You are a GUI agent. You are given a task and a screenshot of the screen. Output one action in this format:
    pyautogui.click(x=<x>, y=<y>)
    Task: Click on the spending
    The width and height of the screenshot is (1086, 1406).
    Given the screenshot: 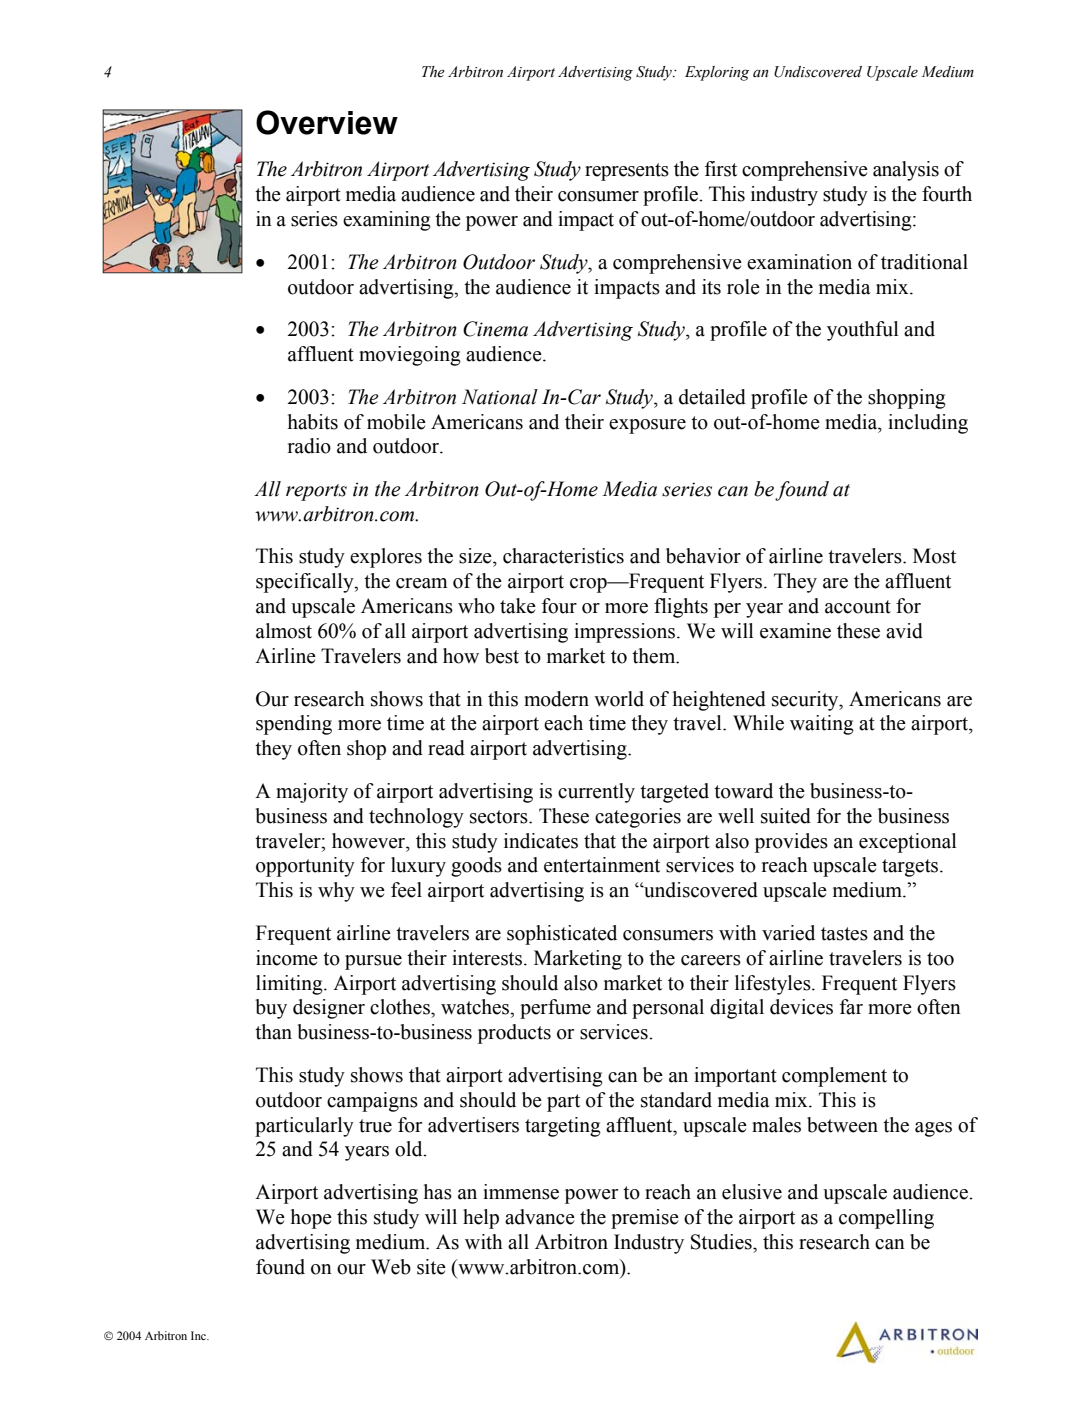 What is the action you would take?
    pyautogui.click(x=294, y=725)
